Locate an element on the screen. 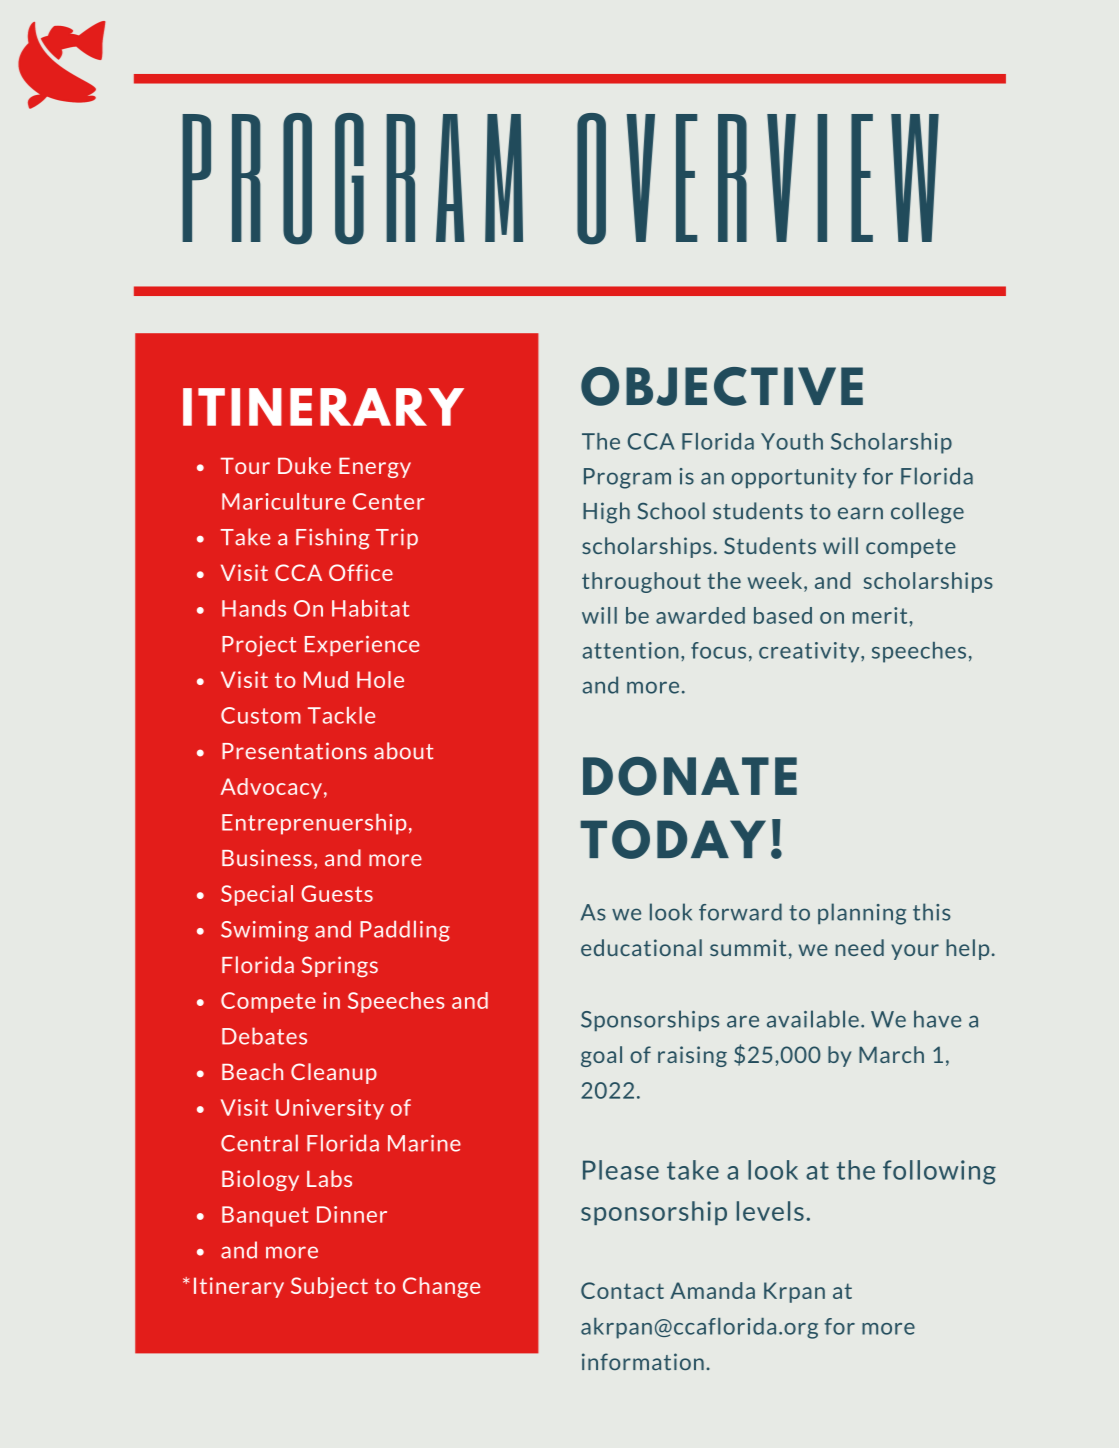 The height and width of the screenshot is (1448, 1119). Amanda is located at coordinates (712, 1290).
